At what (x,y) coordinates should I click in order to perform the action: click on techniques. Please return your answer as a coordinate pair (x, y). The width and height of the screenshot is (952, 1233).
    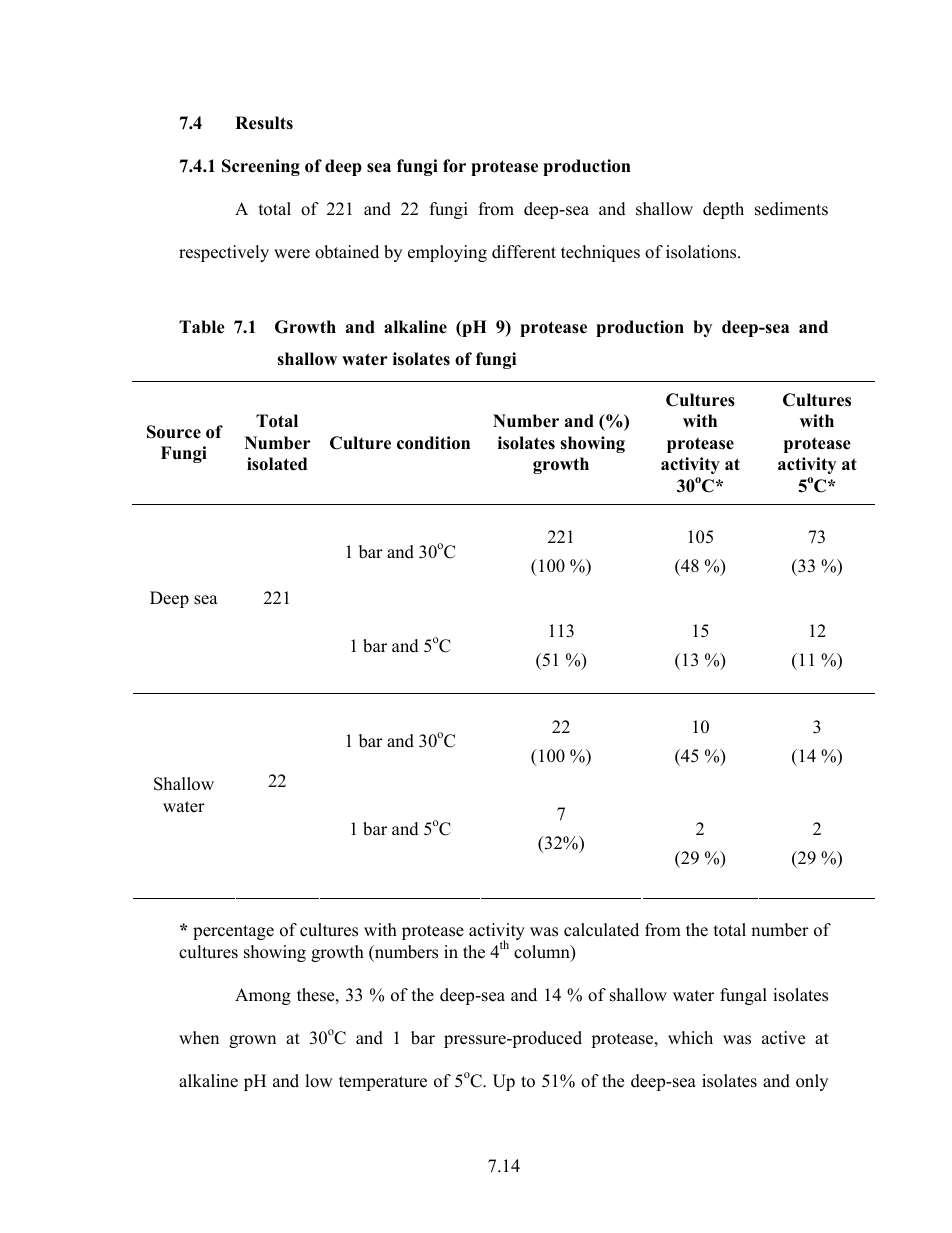
    Looking at the image, I should click on (600, 253).
